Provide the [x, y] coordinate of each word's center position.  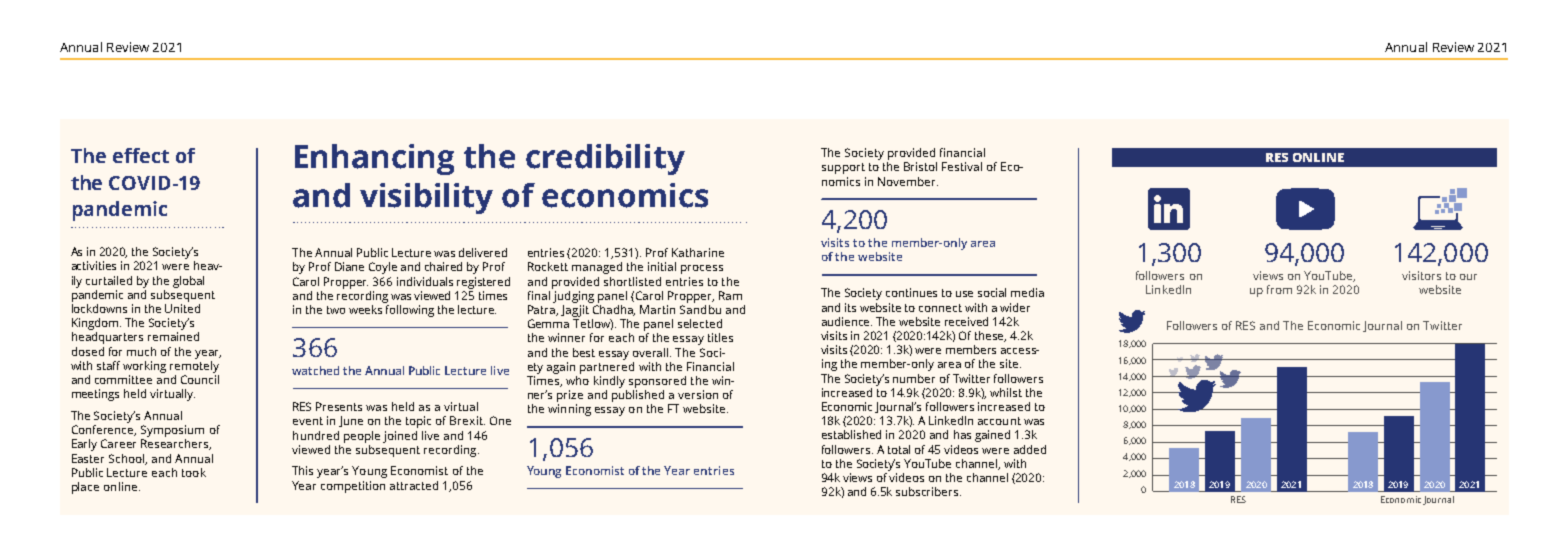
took [194, 472]
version [698, 394]
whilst [1006, 392]
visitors [1421, 275]
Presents [339, 406]
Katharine [698, 252]
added [1030, 449]
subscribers [928, 491]
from [1279, 289]
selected [700, 323]
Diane [349, 266]
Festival [962, 166]
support [843, 168]
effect [141, 155]
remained [173, 336]
